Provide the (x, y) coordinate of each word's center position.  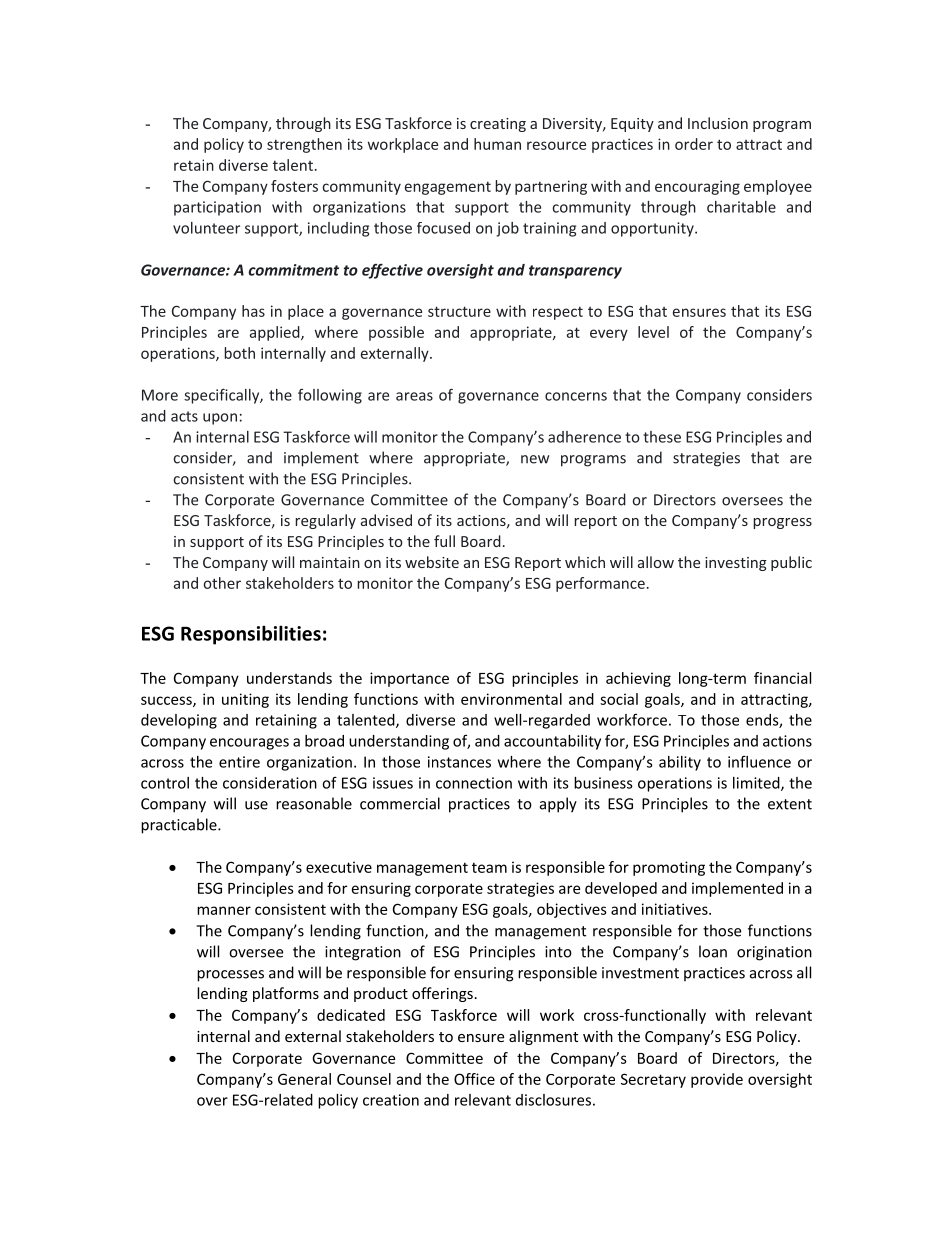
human (497, 144)
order (694, 144)
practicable (180, 826)
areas (414, 396)
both (239, 353)
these (662, 437)
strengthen (304, 145)
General (304, 1079)
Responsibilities (251, 635)
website (432, 562)
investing (736, 564)
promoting (669, 868)
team (489, 867)
